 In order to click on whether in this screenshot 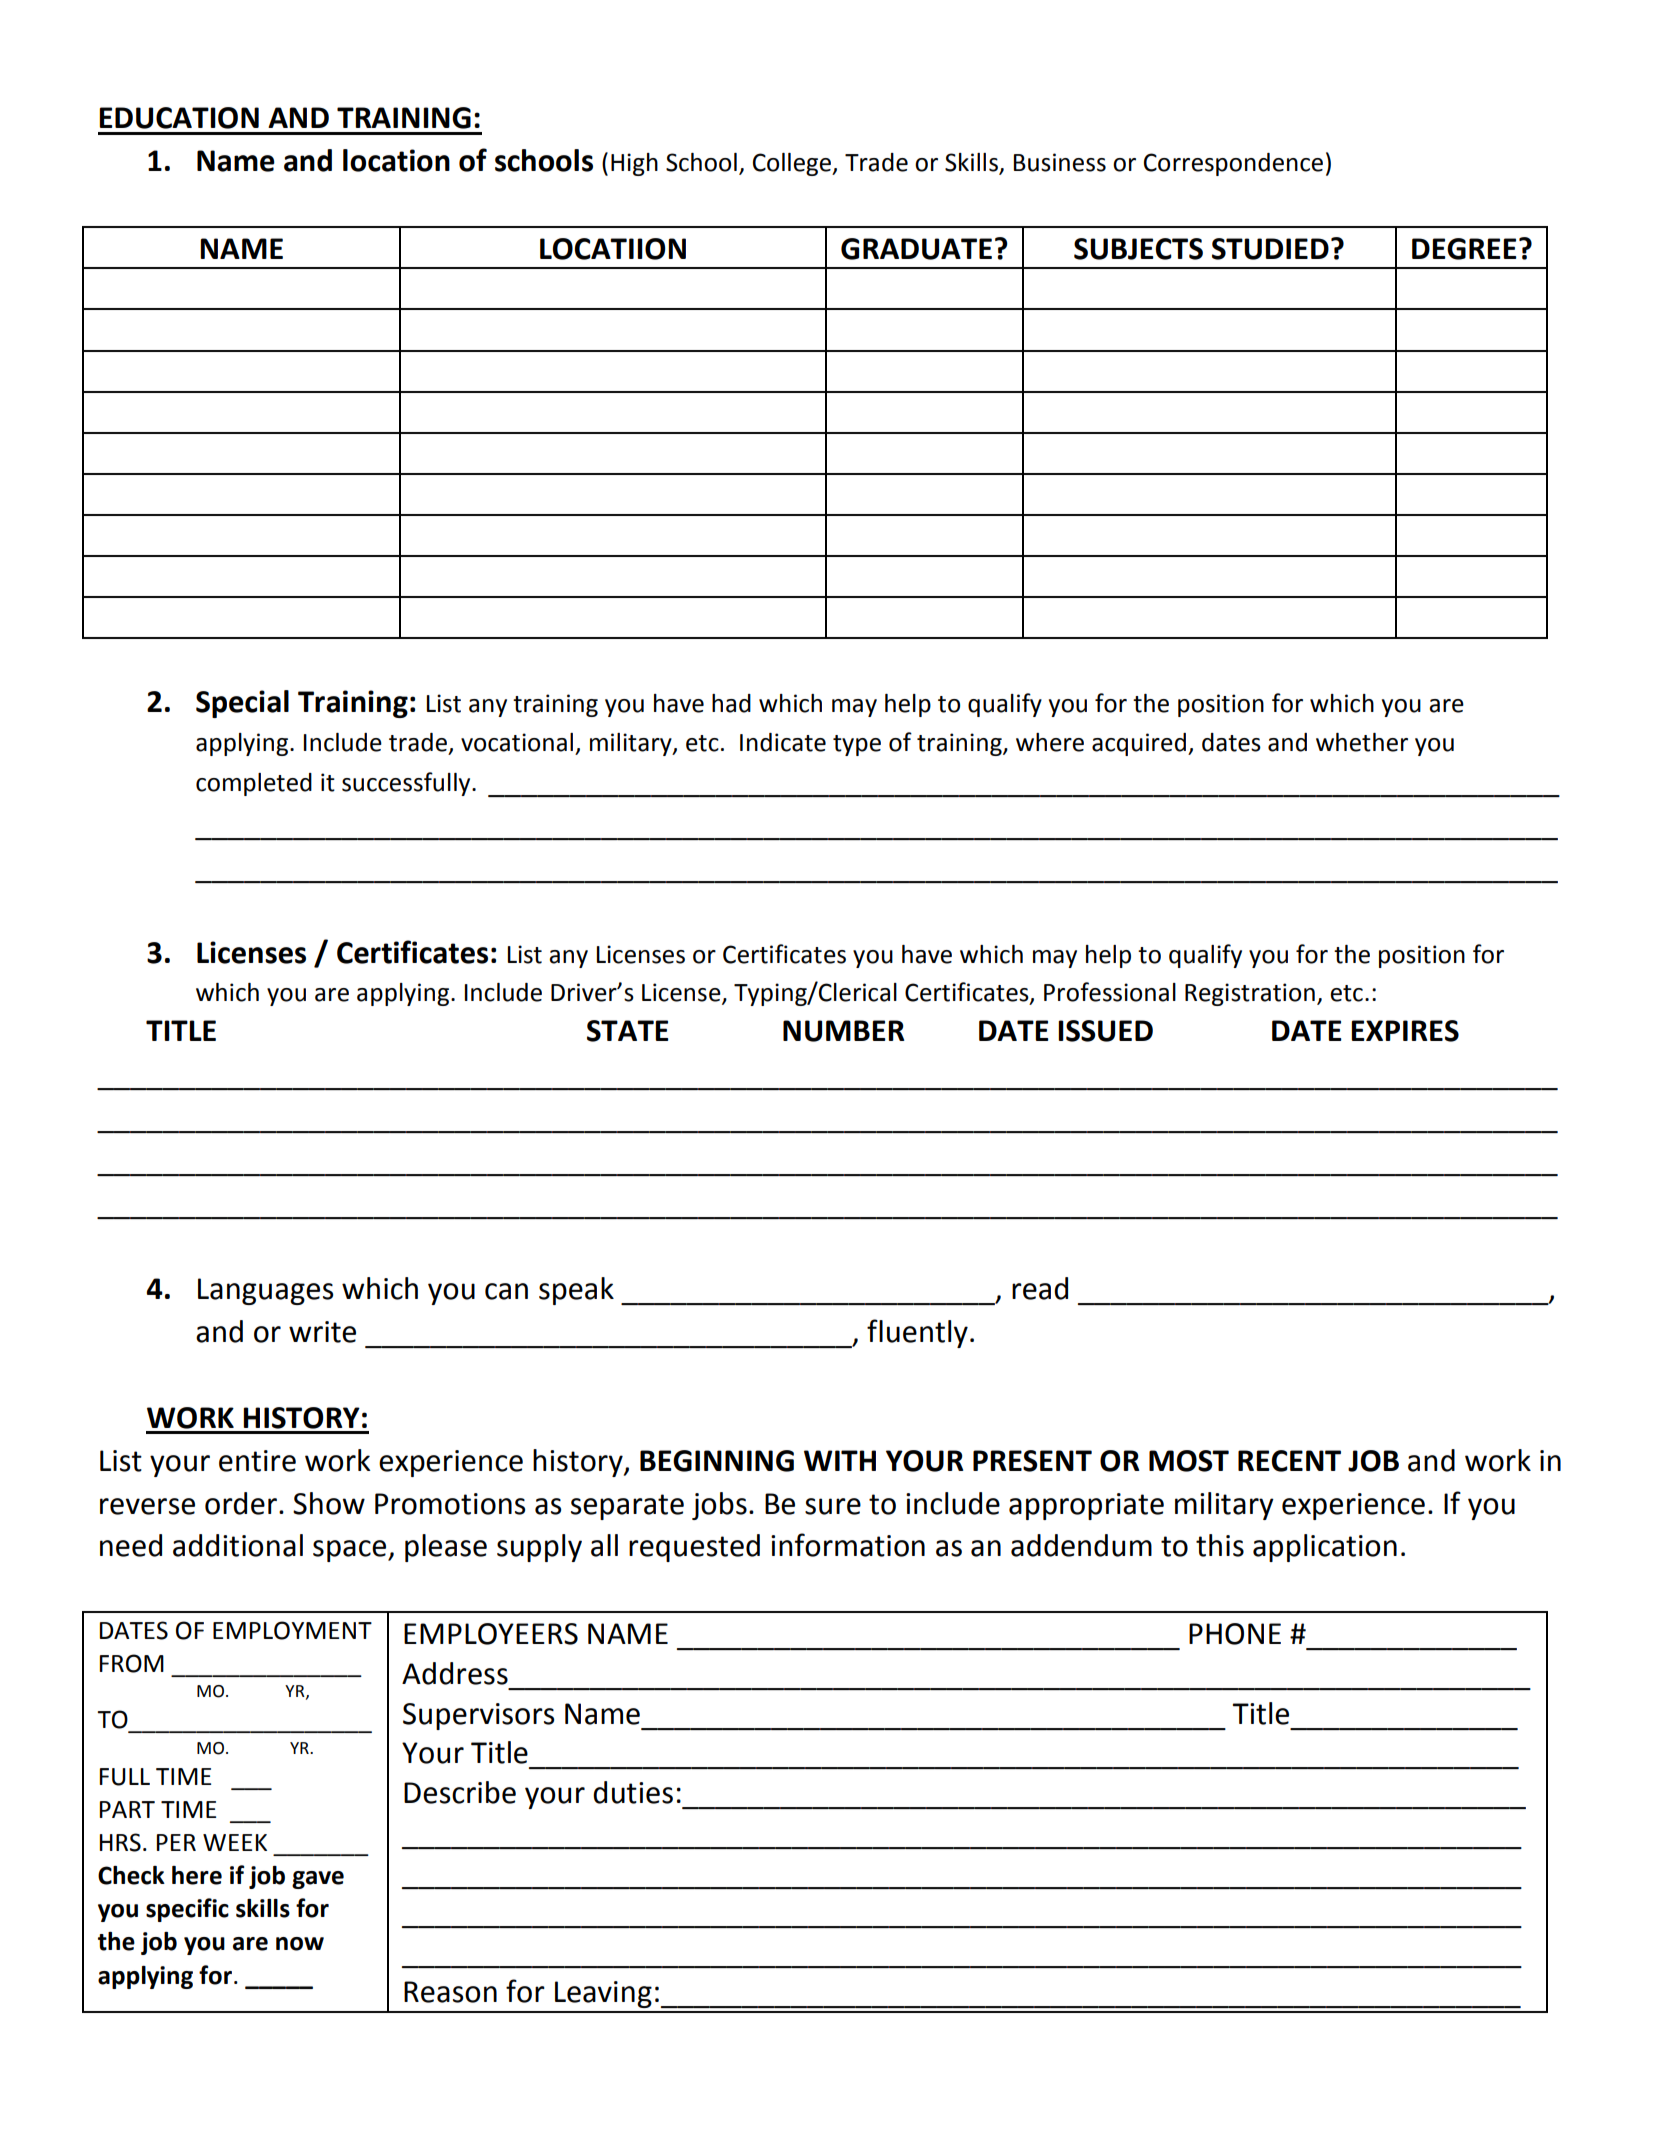, I will do `click(1362, 742)`.
